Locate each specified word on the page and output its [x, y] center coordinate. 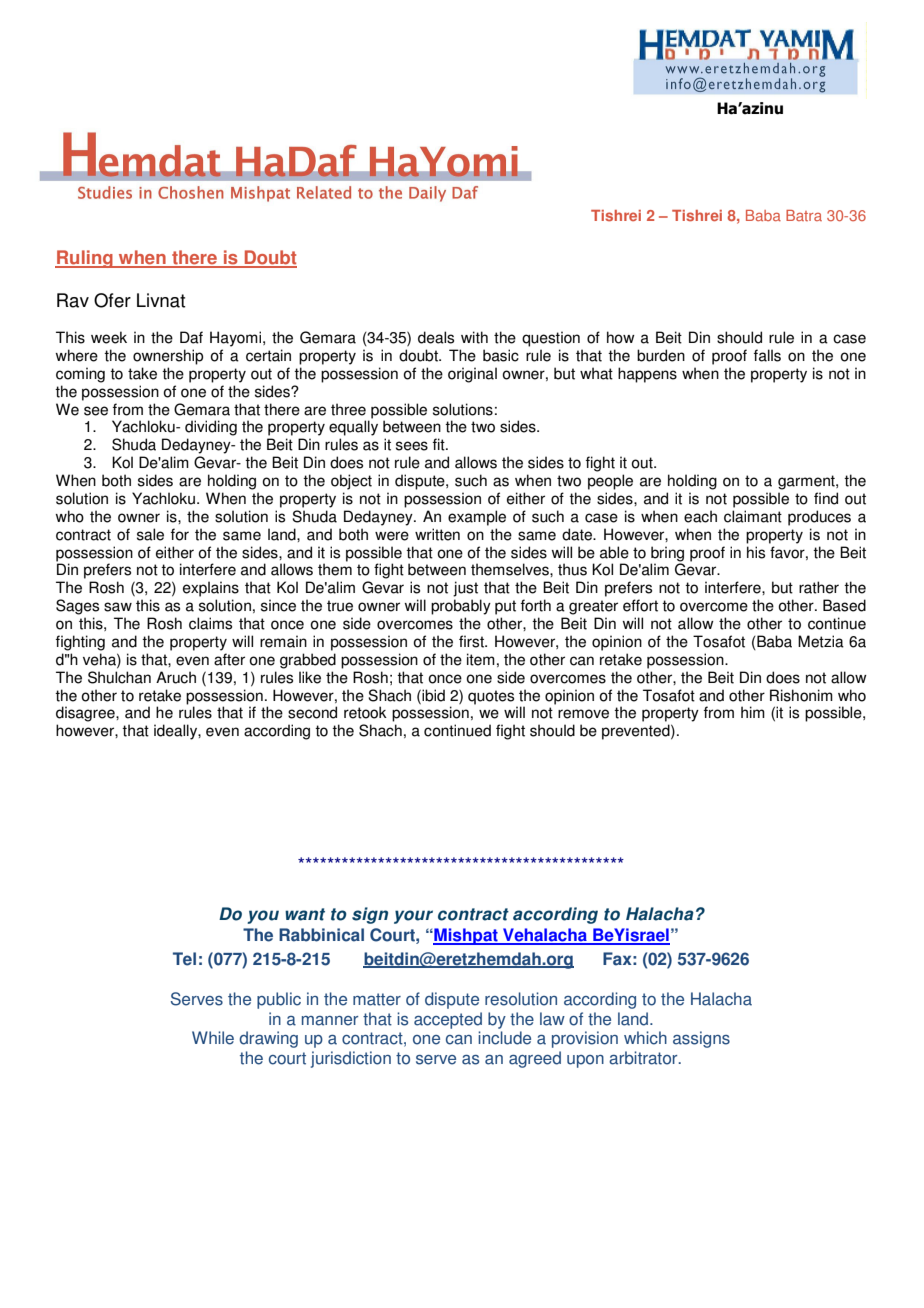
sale [150, 534]
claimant [753, 516]
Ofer [112, 300]
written [437, 534]
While [213, 1038]
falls [767, 355]
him [753, 712]
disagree [86, 714]
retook [365, 712]
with [474, 337]
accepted [448, 1020]
